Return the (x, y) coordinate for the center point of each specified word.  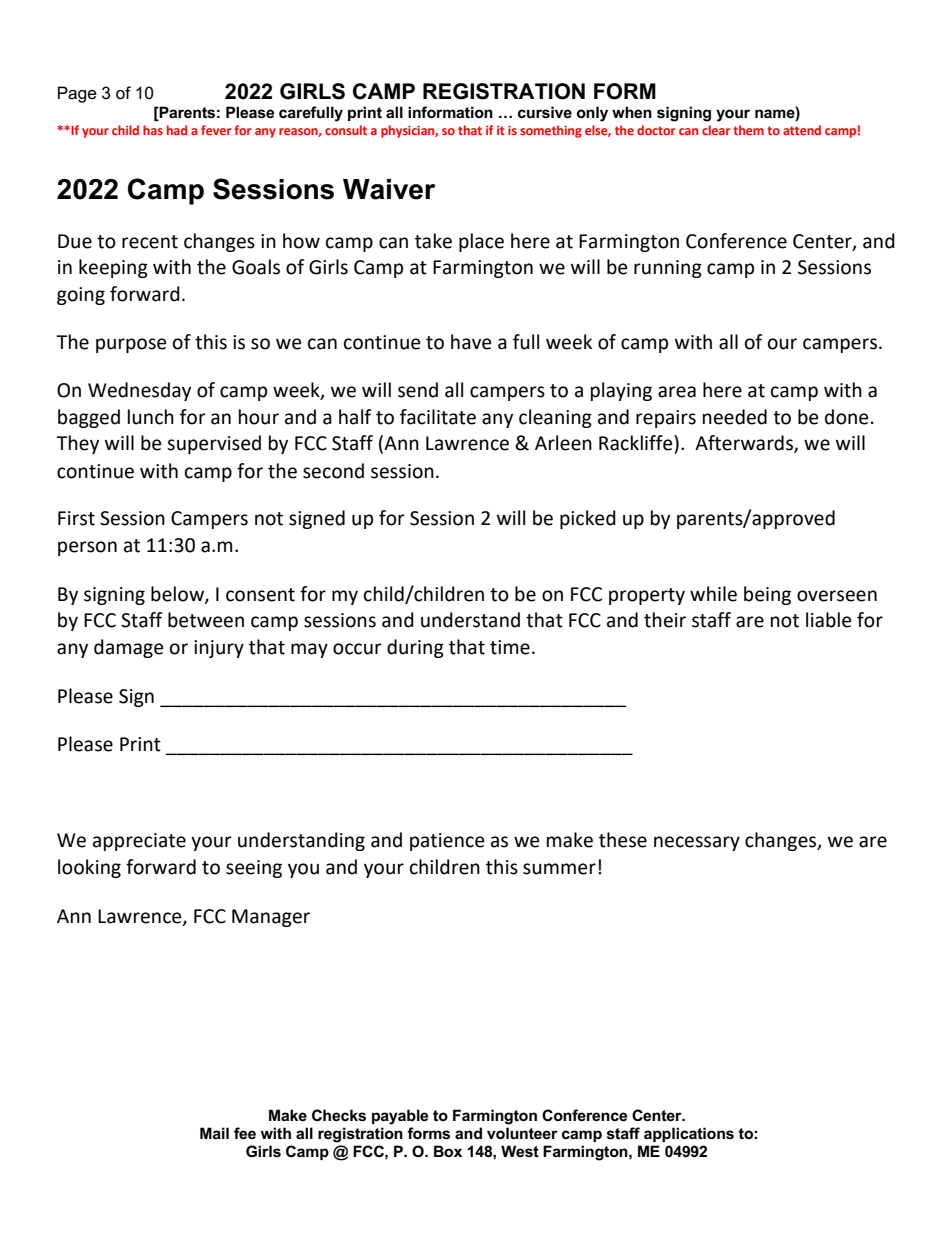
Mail (214, 1133)
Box (448, 1151)
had (177, 130)
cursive (545, 112)
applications (689, 1134)
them (748, 130)
